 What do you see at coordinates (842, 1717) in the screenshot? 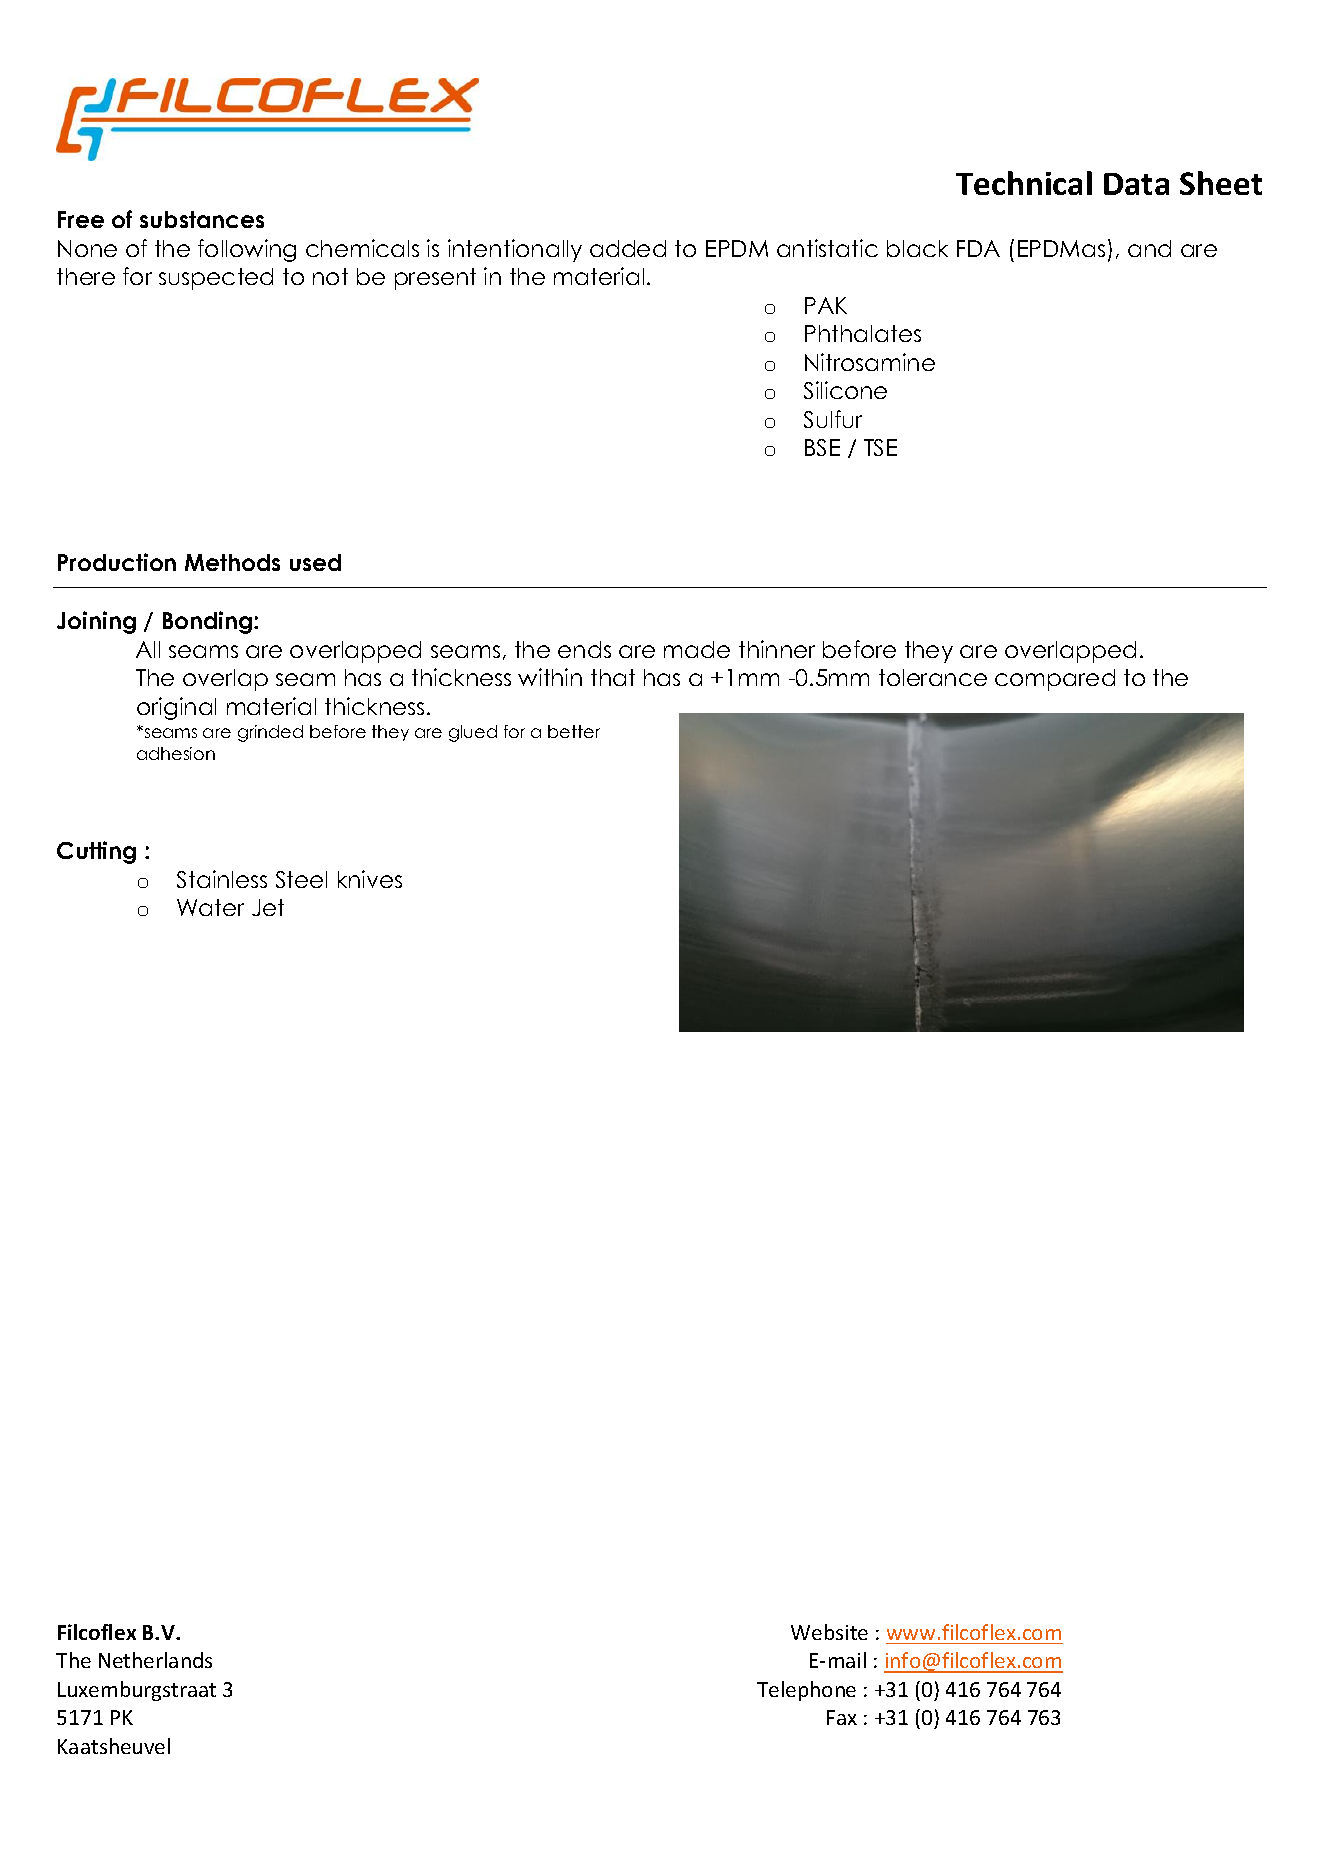
I see `Fax` at bounding box center [842, 1717].
